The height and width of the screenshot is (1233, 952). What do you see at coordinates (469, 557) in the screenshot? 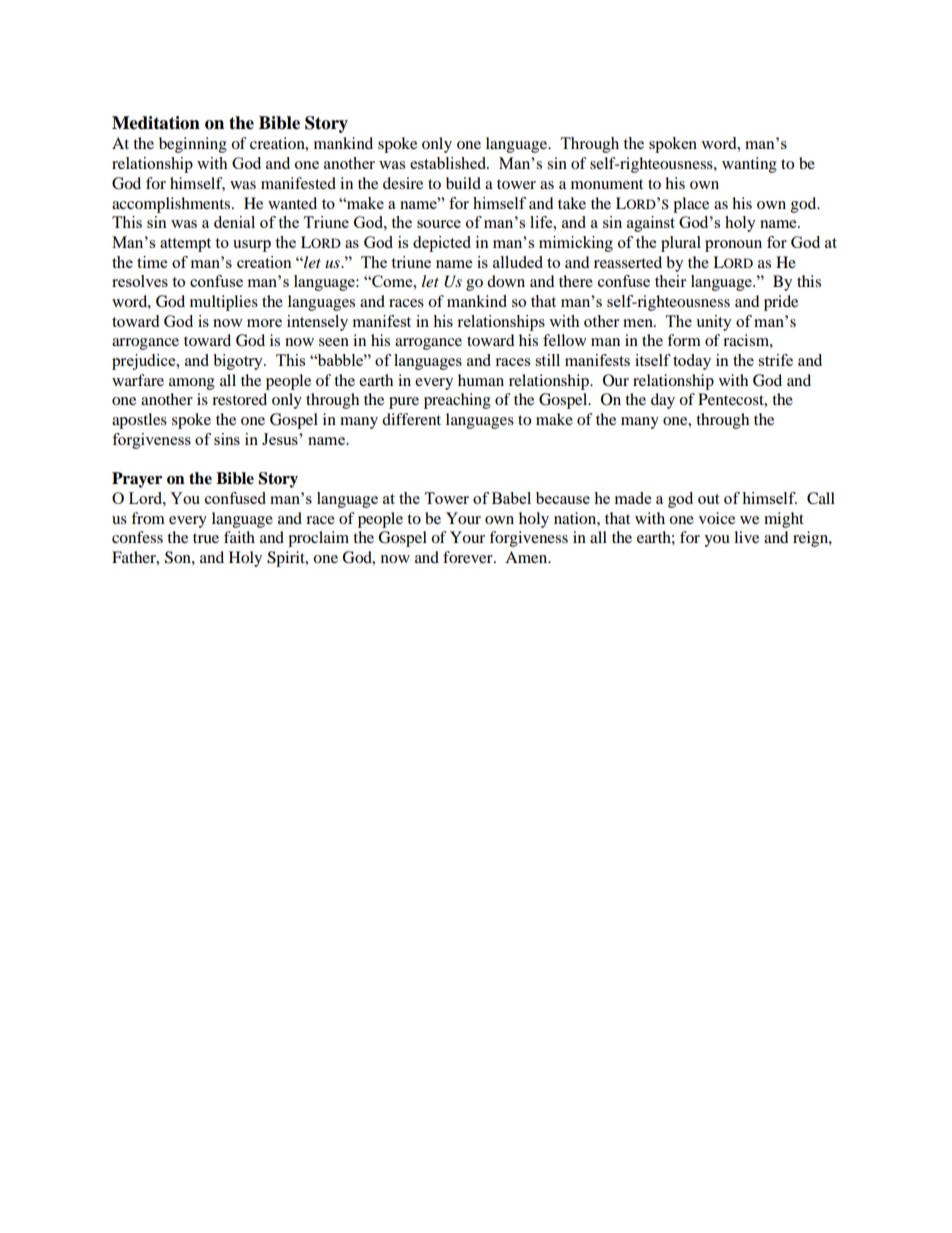
I see `forever` at bounding box center [469, 557].
